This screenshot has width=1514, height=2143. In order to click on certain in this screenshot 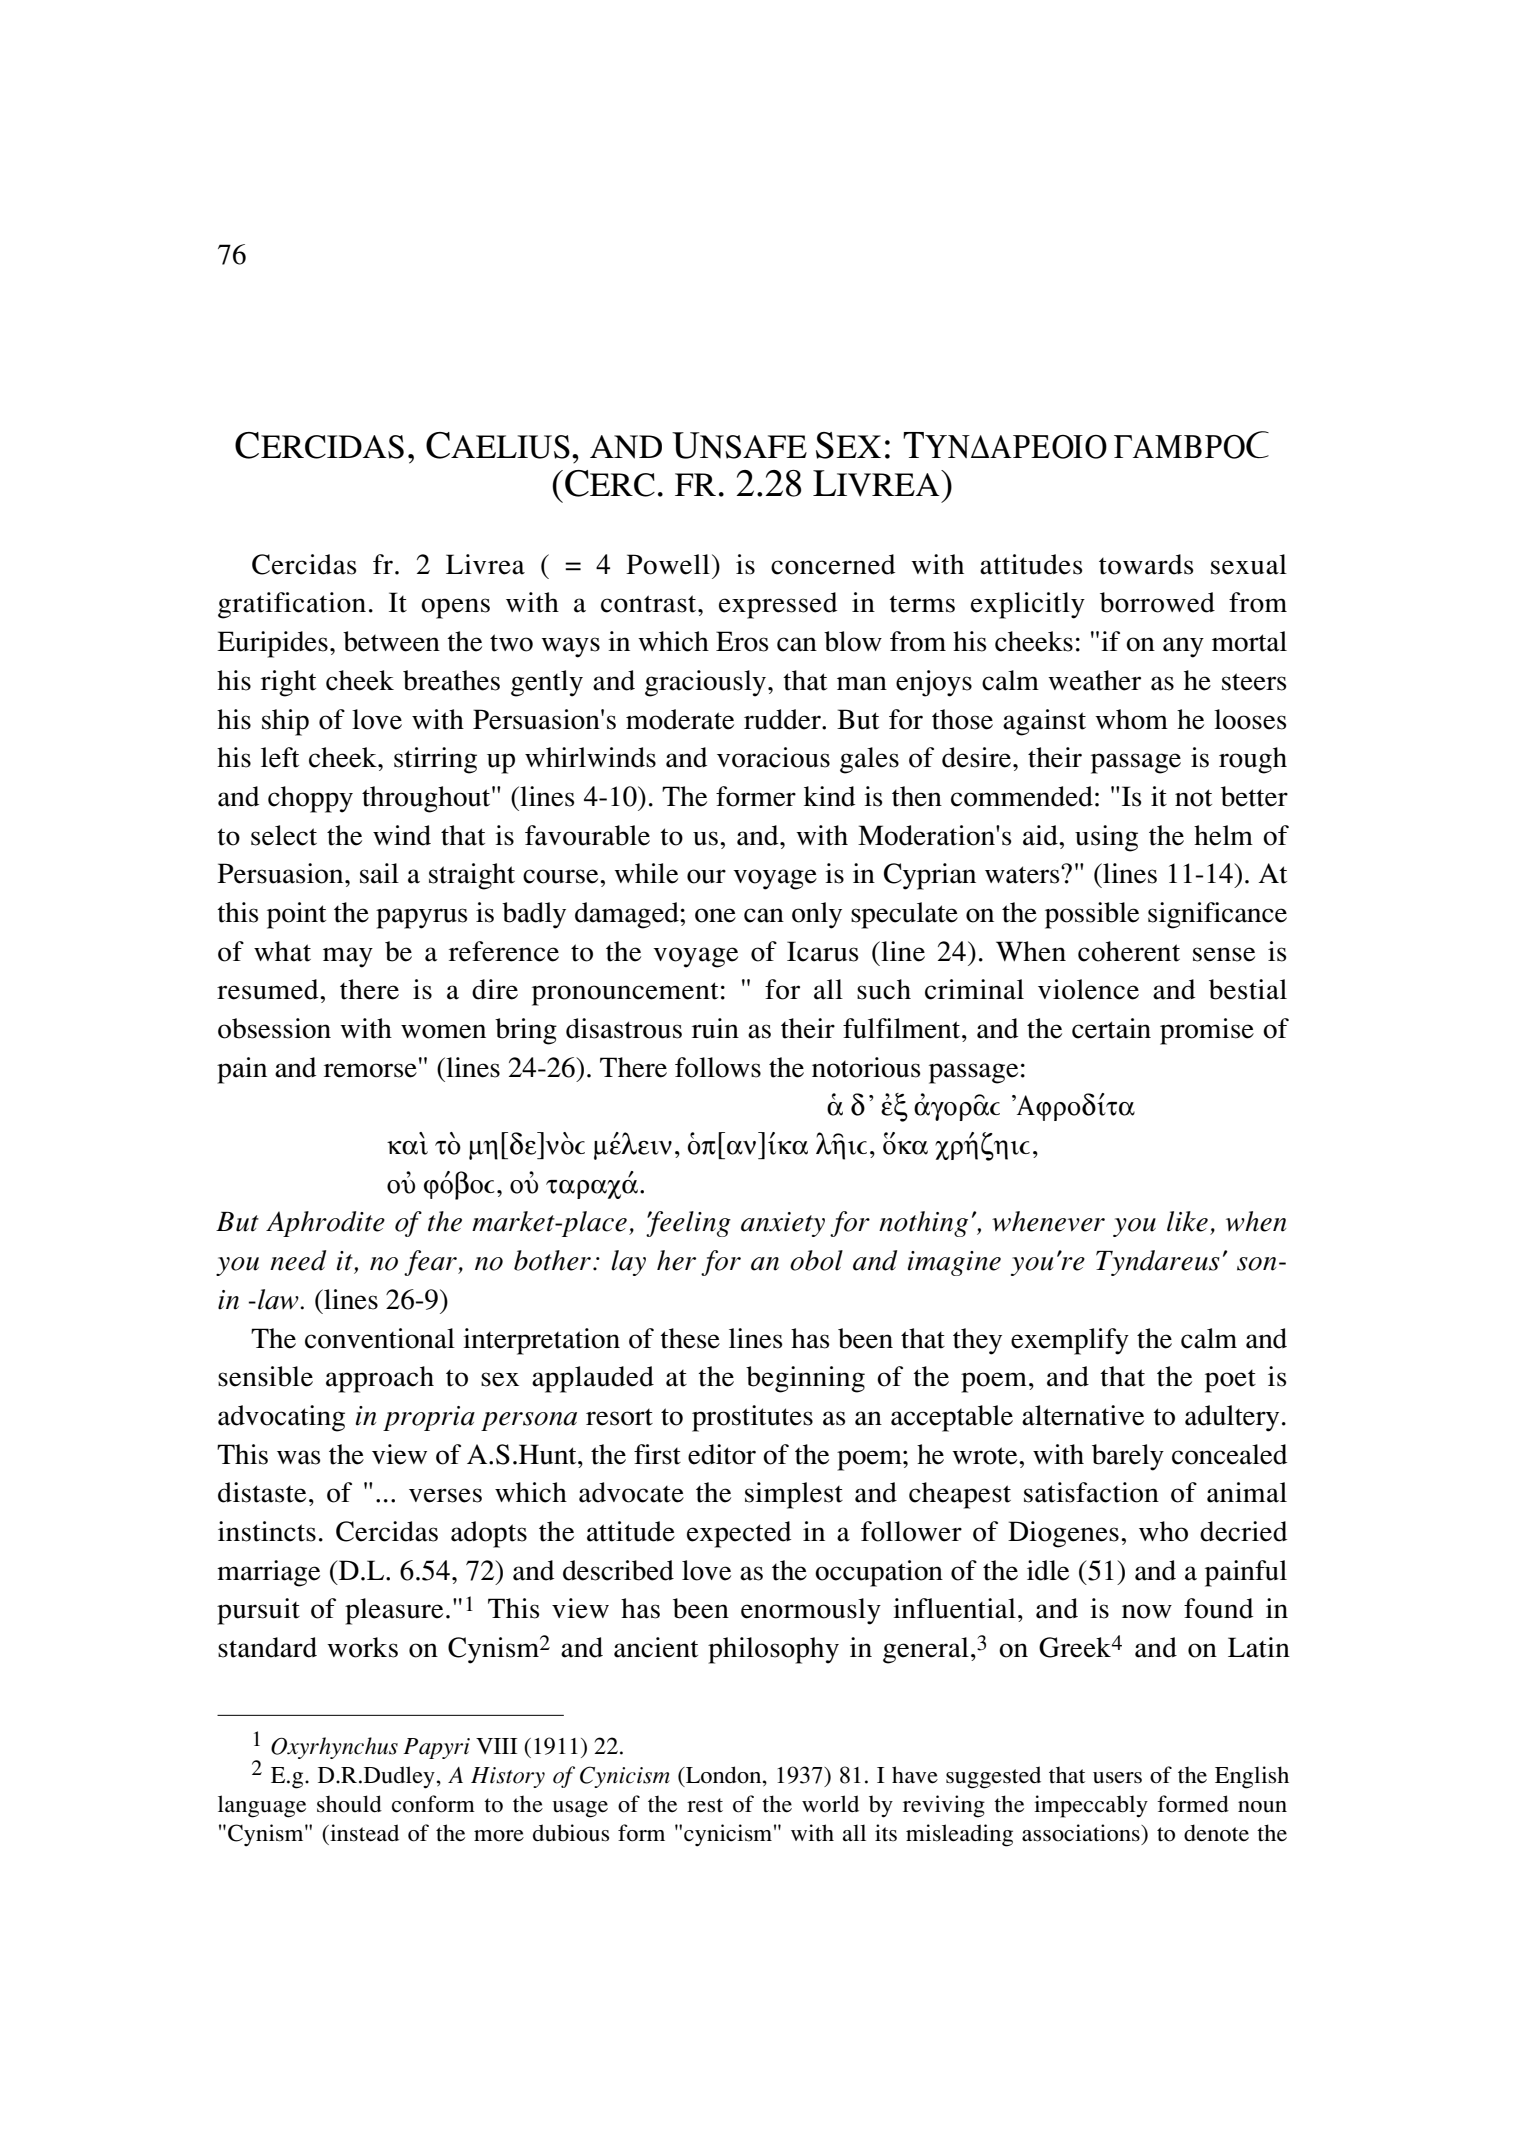, I will do `click(1111, 1028)`.
